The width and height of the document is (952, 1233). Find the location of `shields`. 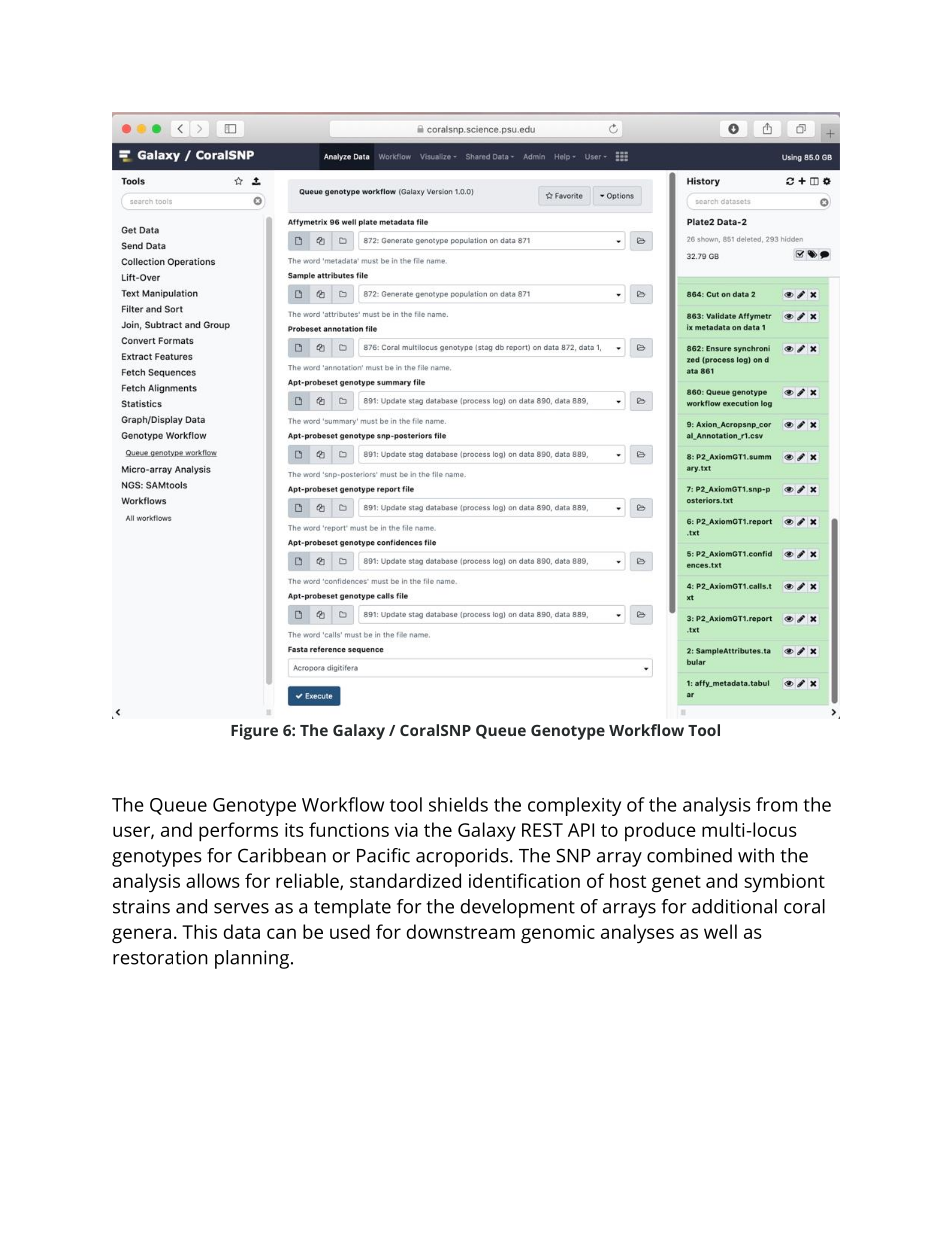

shields is located at coordinates (458, 804).
